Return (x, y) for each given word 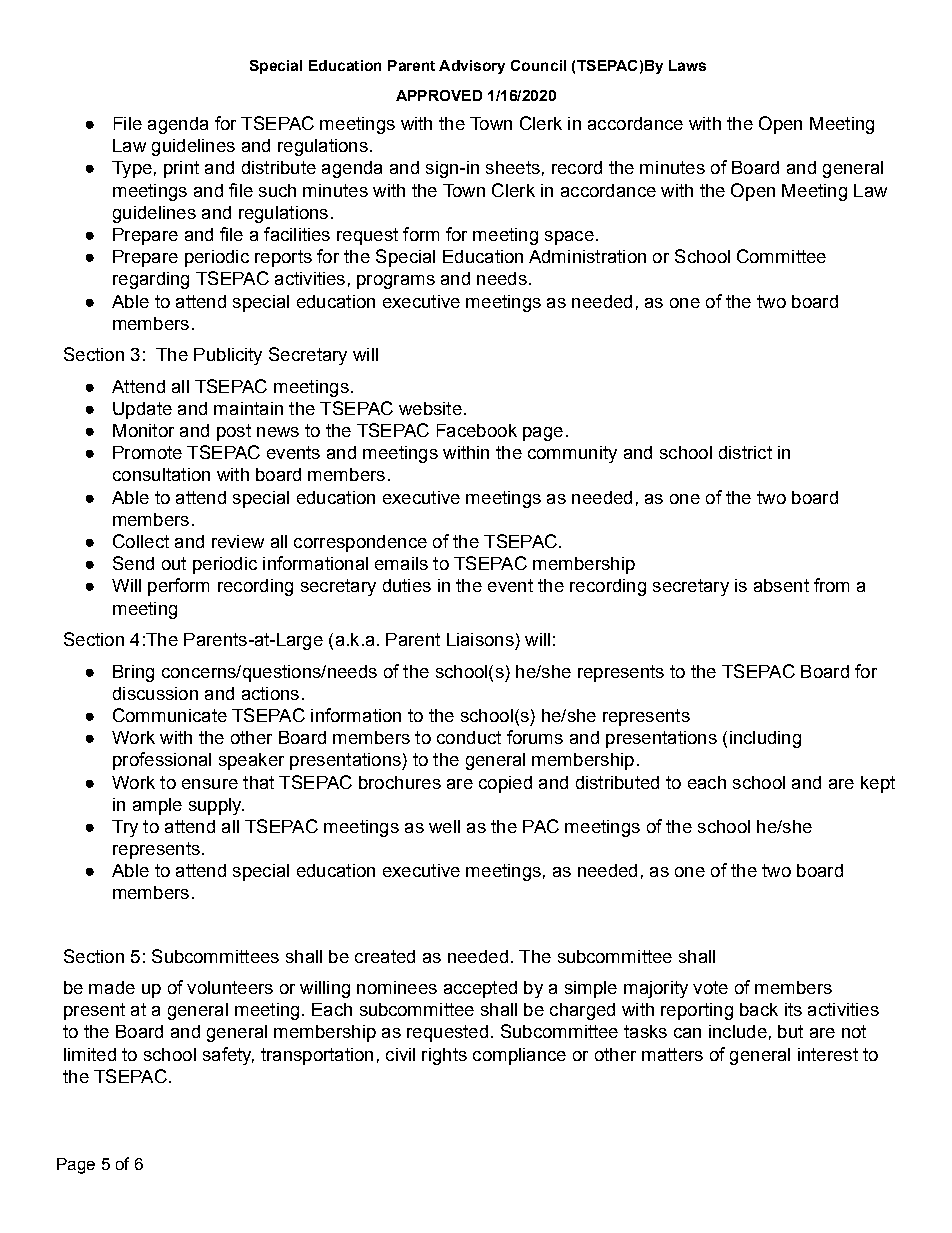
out (174, 563)
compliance (519, 1056)
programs (396, 282)
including (765, 739)
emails (401, 563)
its (793, 1009)
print (181, 169)
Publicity (228, 356)
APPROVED (439, 95)
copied (505, 784)
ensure (210, 784)
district (745, 452)
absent (781, 585)
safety (228, 1056)
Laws (687, 65)
